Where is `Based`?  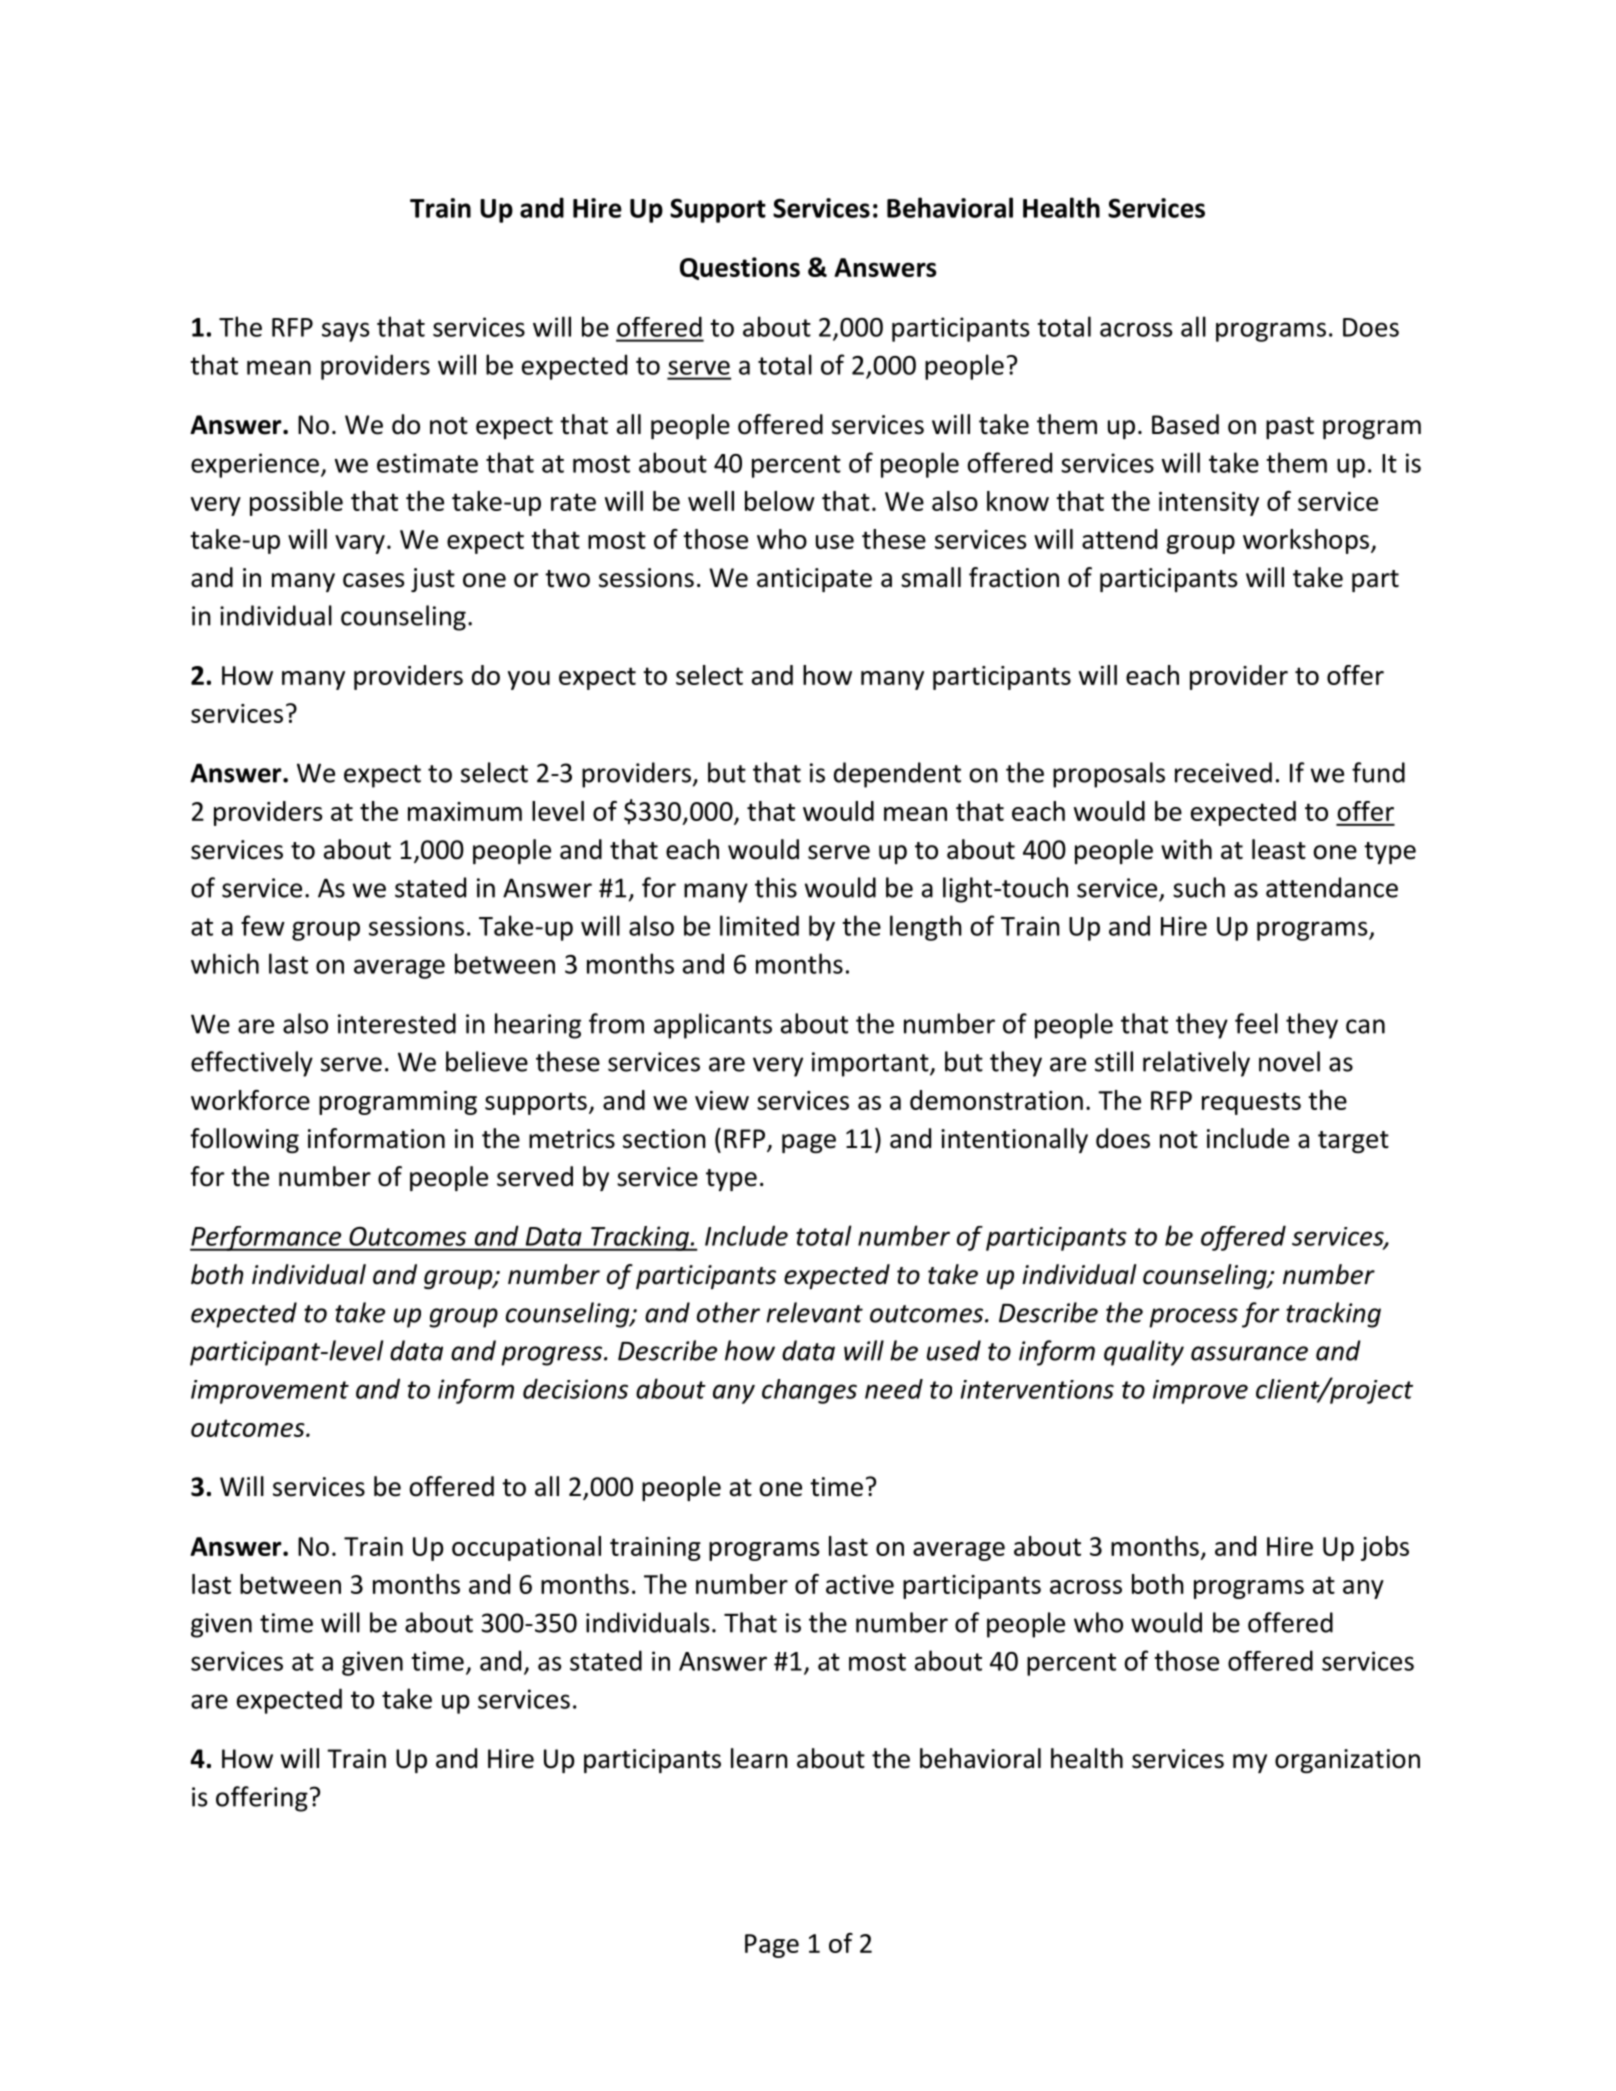 Based is located at coordinates (1185, 424).
